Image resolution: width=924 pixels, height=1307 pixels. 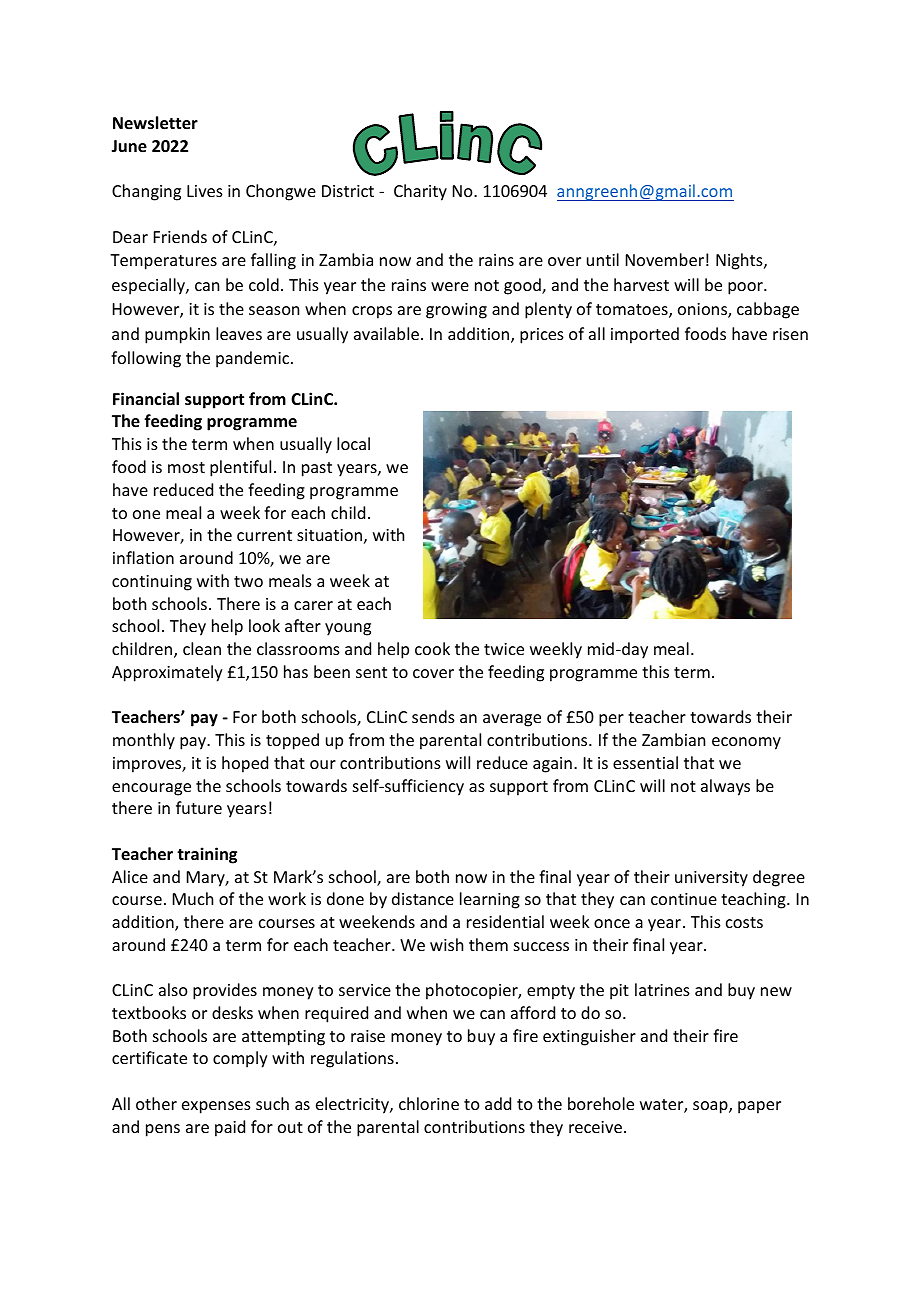 I want to click on pandemic, so click(x=254, y=359).
